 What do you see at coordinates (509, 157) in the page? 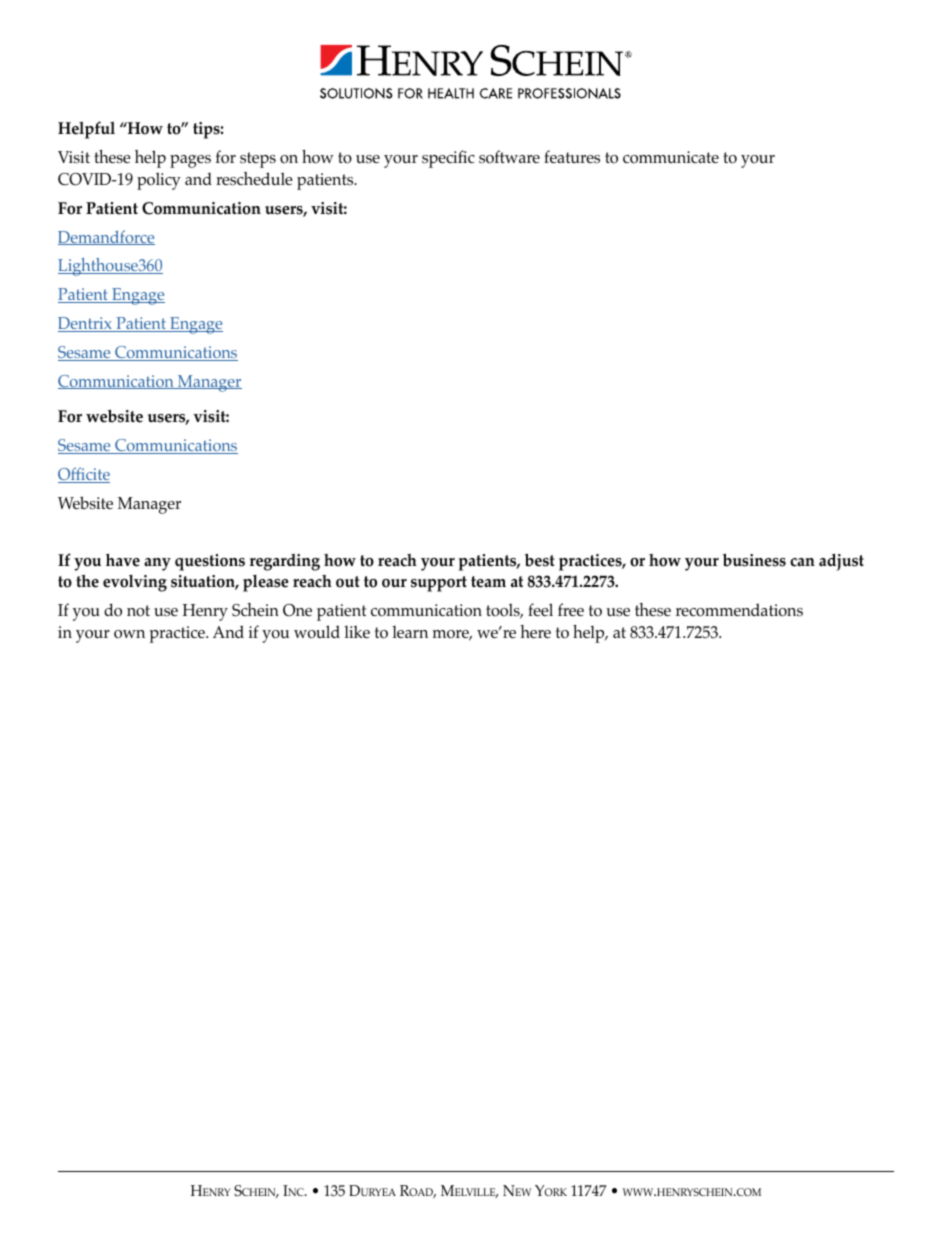
I see `software` at bounding box center [509, 157].
